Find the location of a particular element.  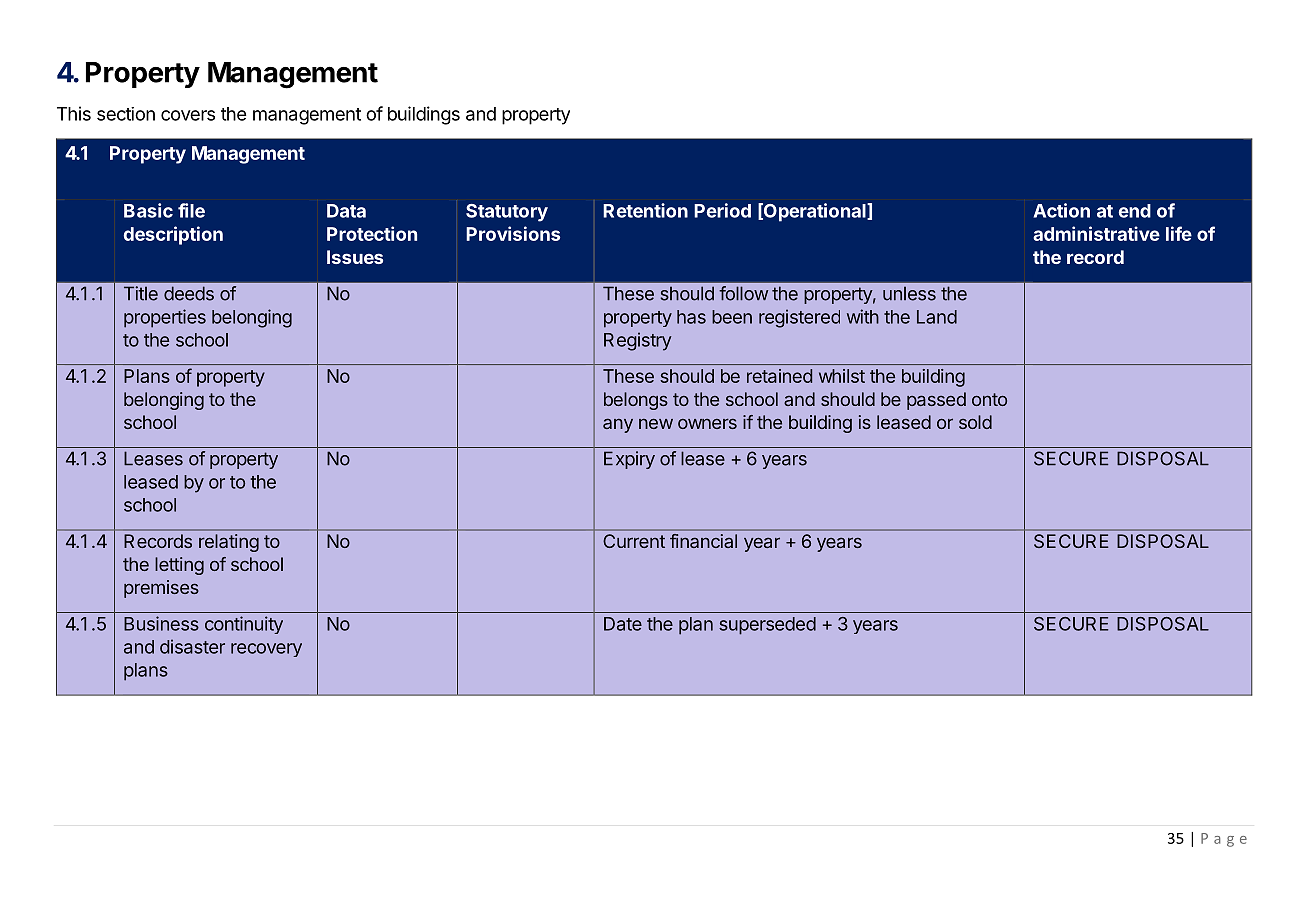

continuity is located at coordinates (244, 625).
